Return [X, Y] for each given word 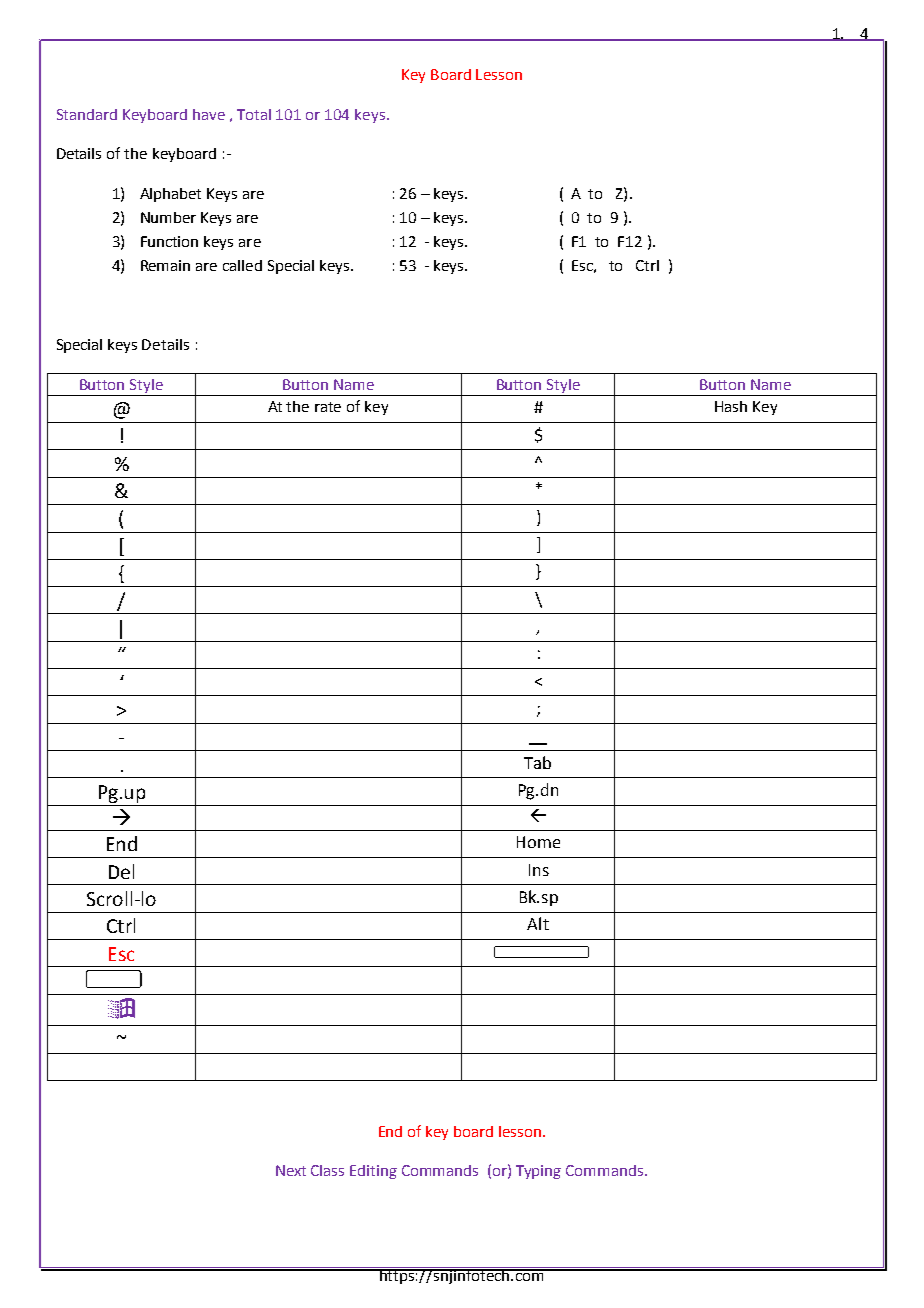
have [209, 114]
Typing [538, 1172]
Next [291, 1170]
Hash [731, 406]
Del [121, 871]
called [242, 265]
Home [538, 842]
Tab [537, 762]
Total [254, 114]
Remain [165, 265]
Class [327, 1170]
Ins [539, 870]
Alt [538, 923]
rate [328, 407]
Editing [373, 1172]
